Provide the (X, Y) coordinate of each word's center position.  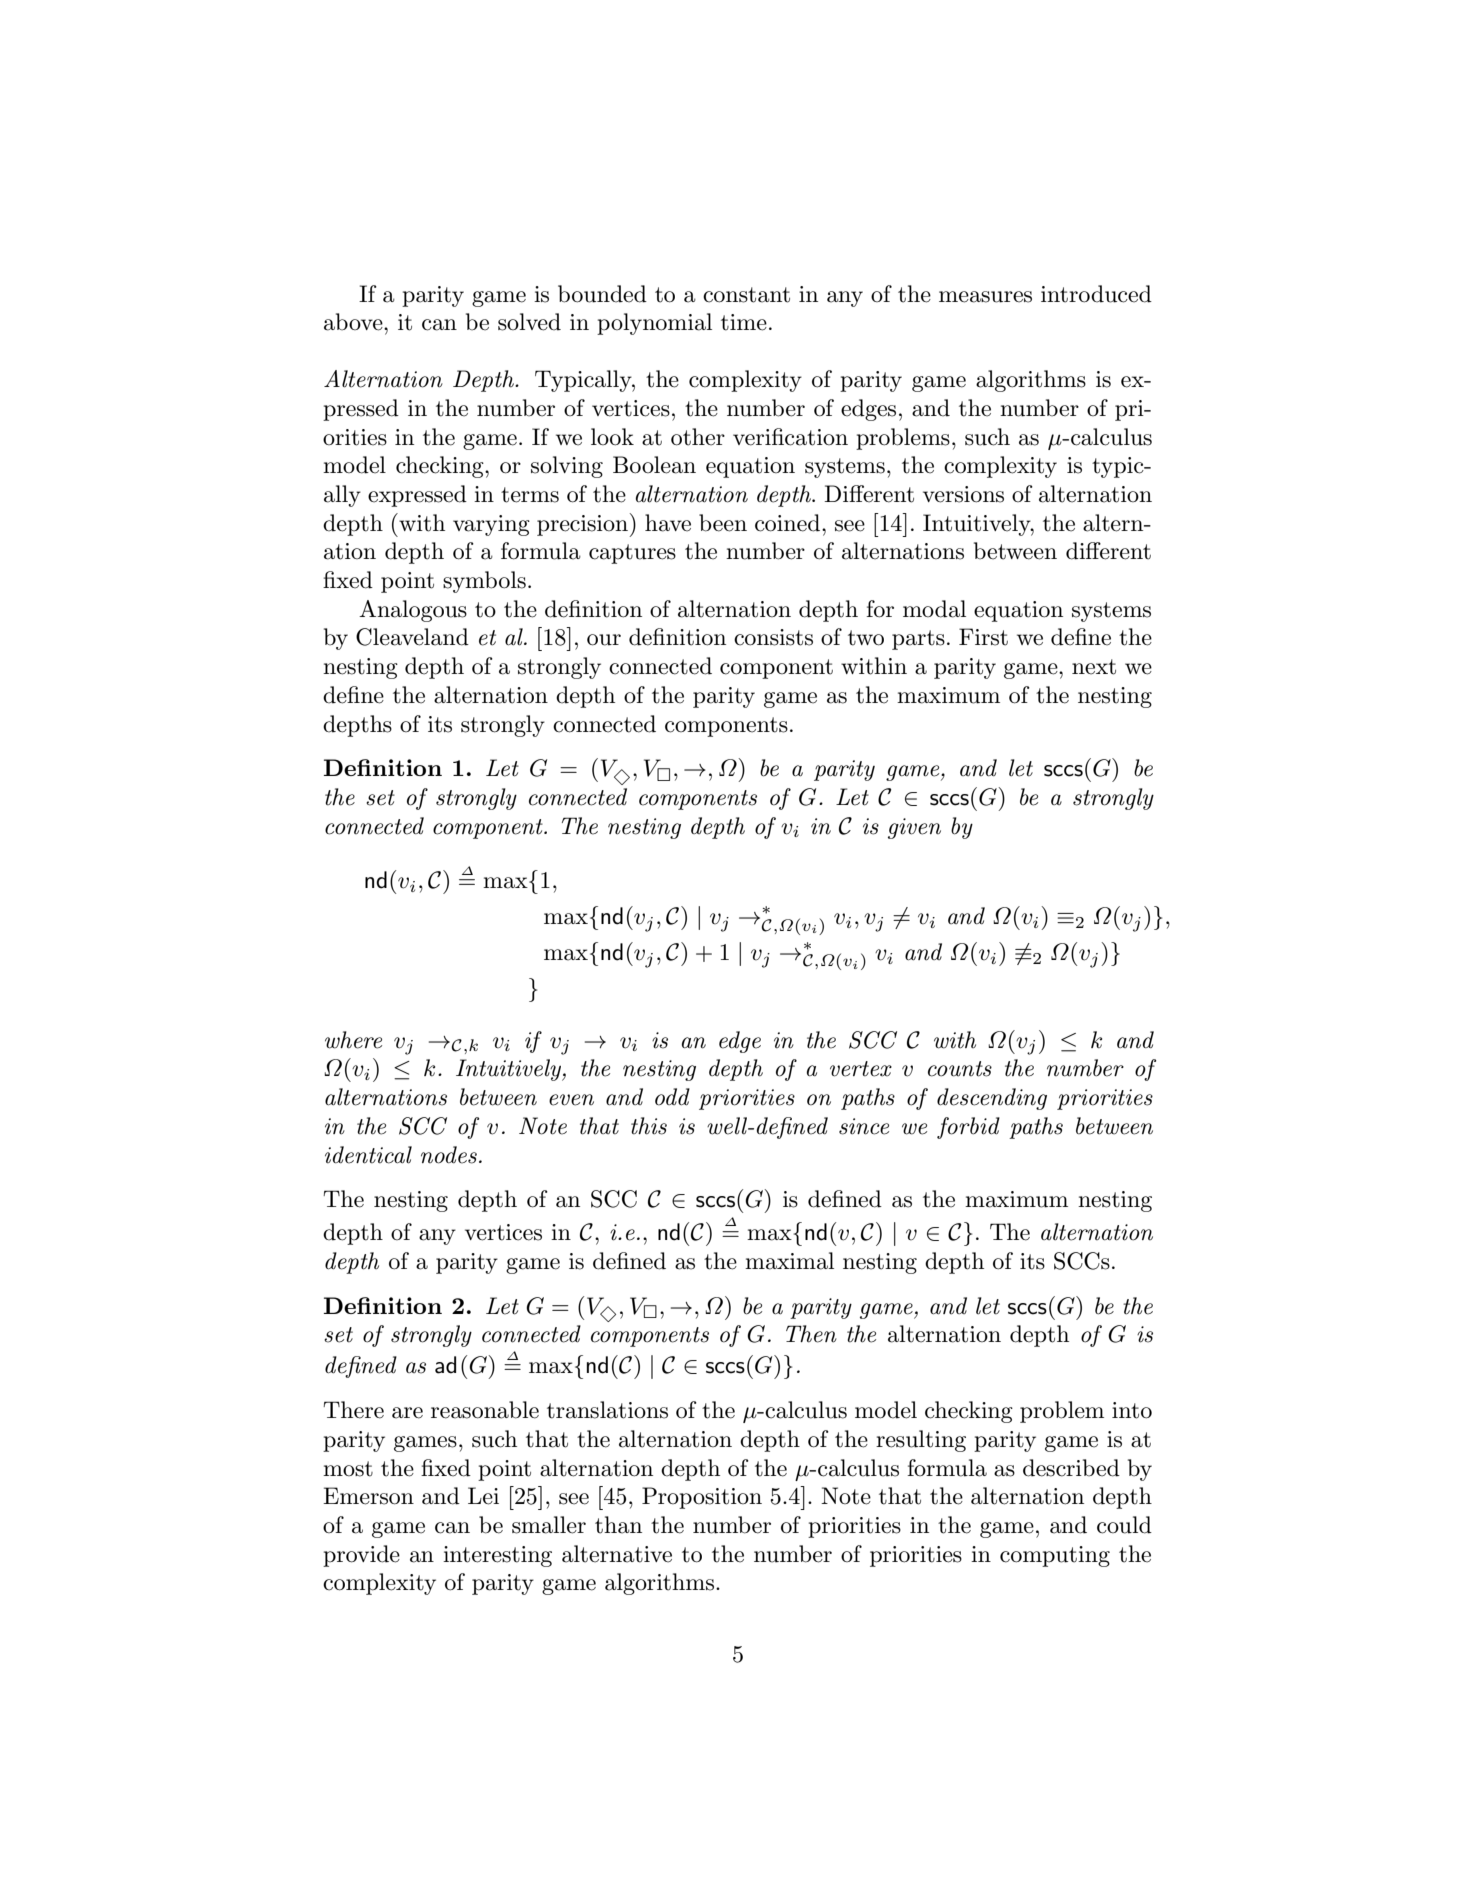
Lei (483, 1496)
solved (529, 322)
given (914, 828)
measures (985, 297)
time (744, 322)
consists (773, 637)
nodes (449, 1155)
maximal (789, 1261)
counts (960, 1069)
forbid (968, 1128)
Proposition (702, 1498)
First (983, 637)
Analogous (413, 611)
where (353, 1040)
